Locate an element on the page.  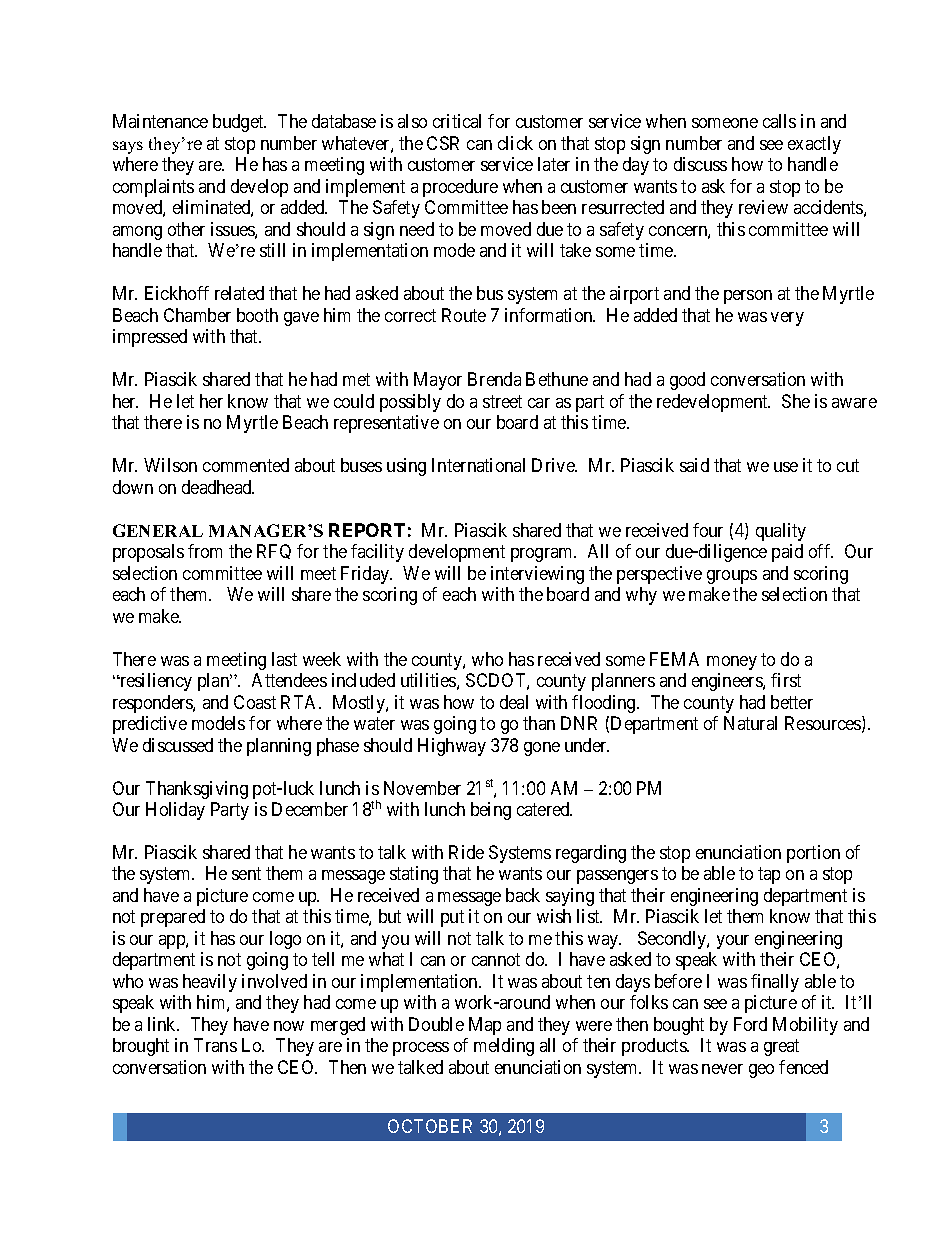
Trans is located at coordinates (215, 1045).
